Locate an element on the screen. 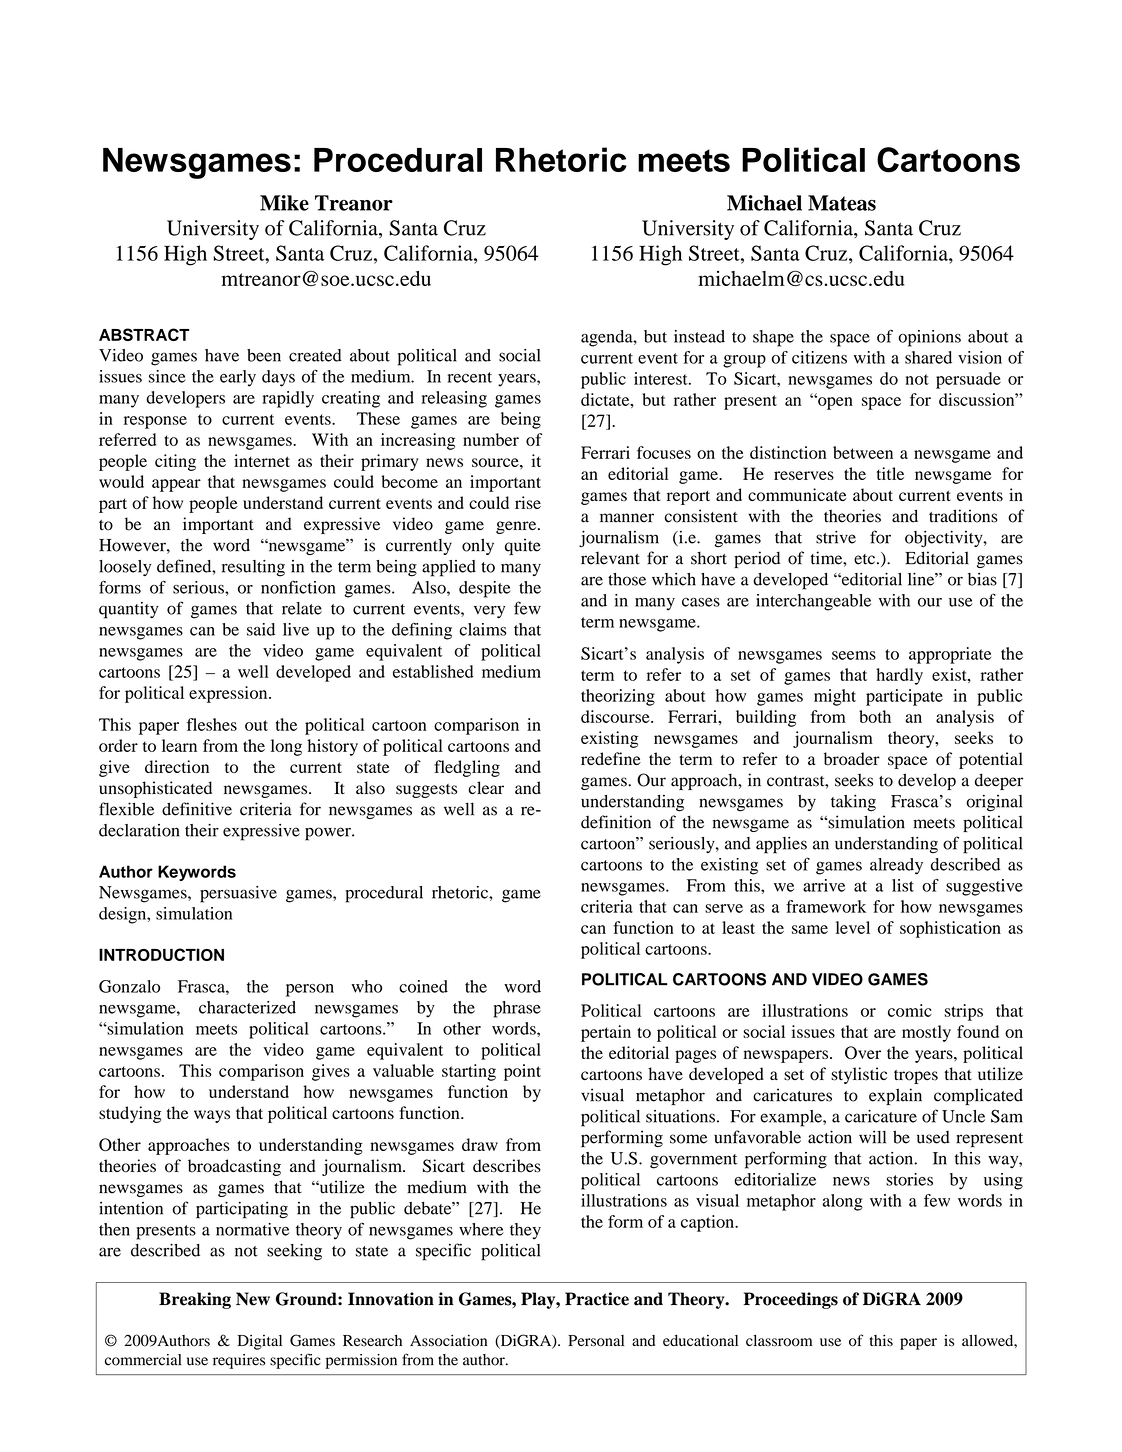  title is located at coordinates (890, 473).
